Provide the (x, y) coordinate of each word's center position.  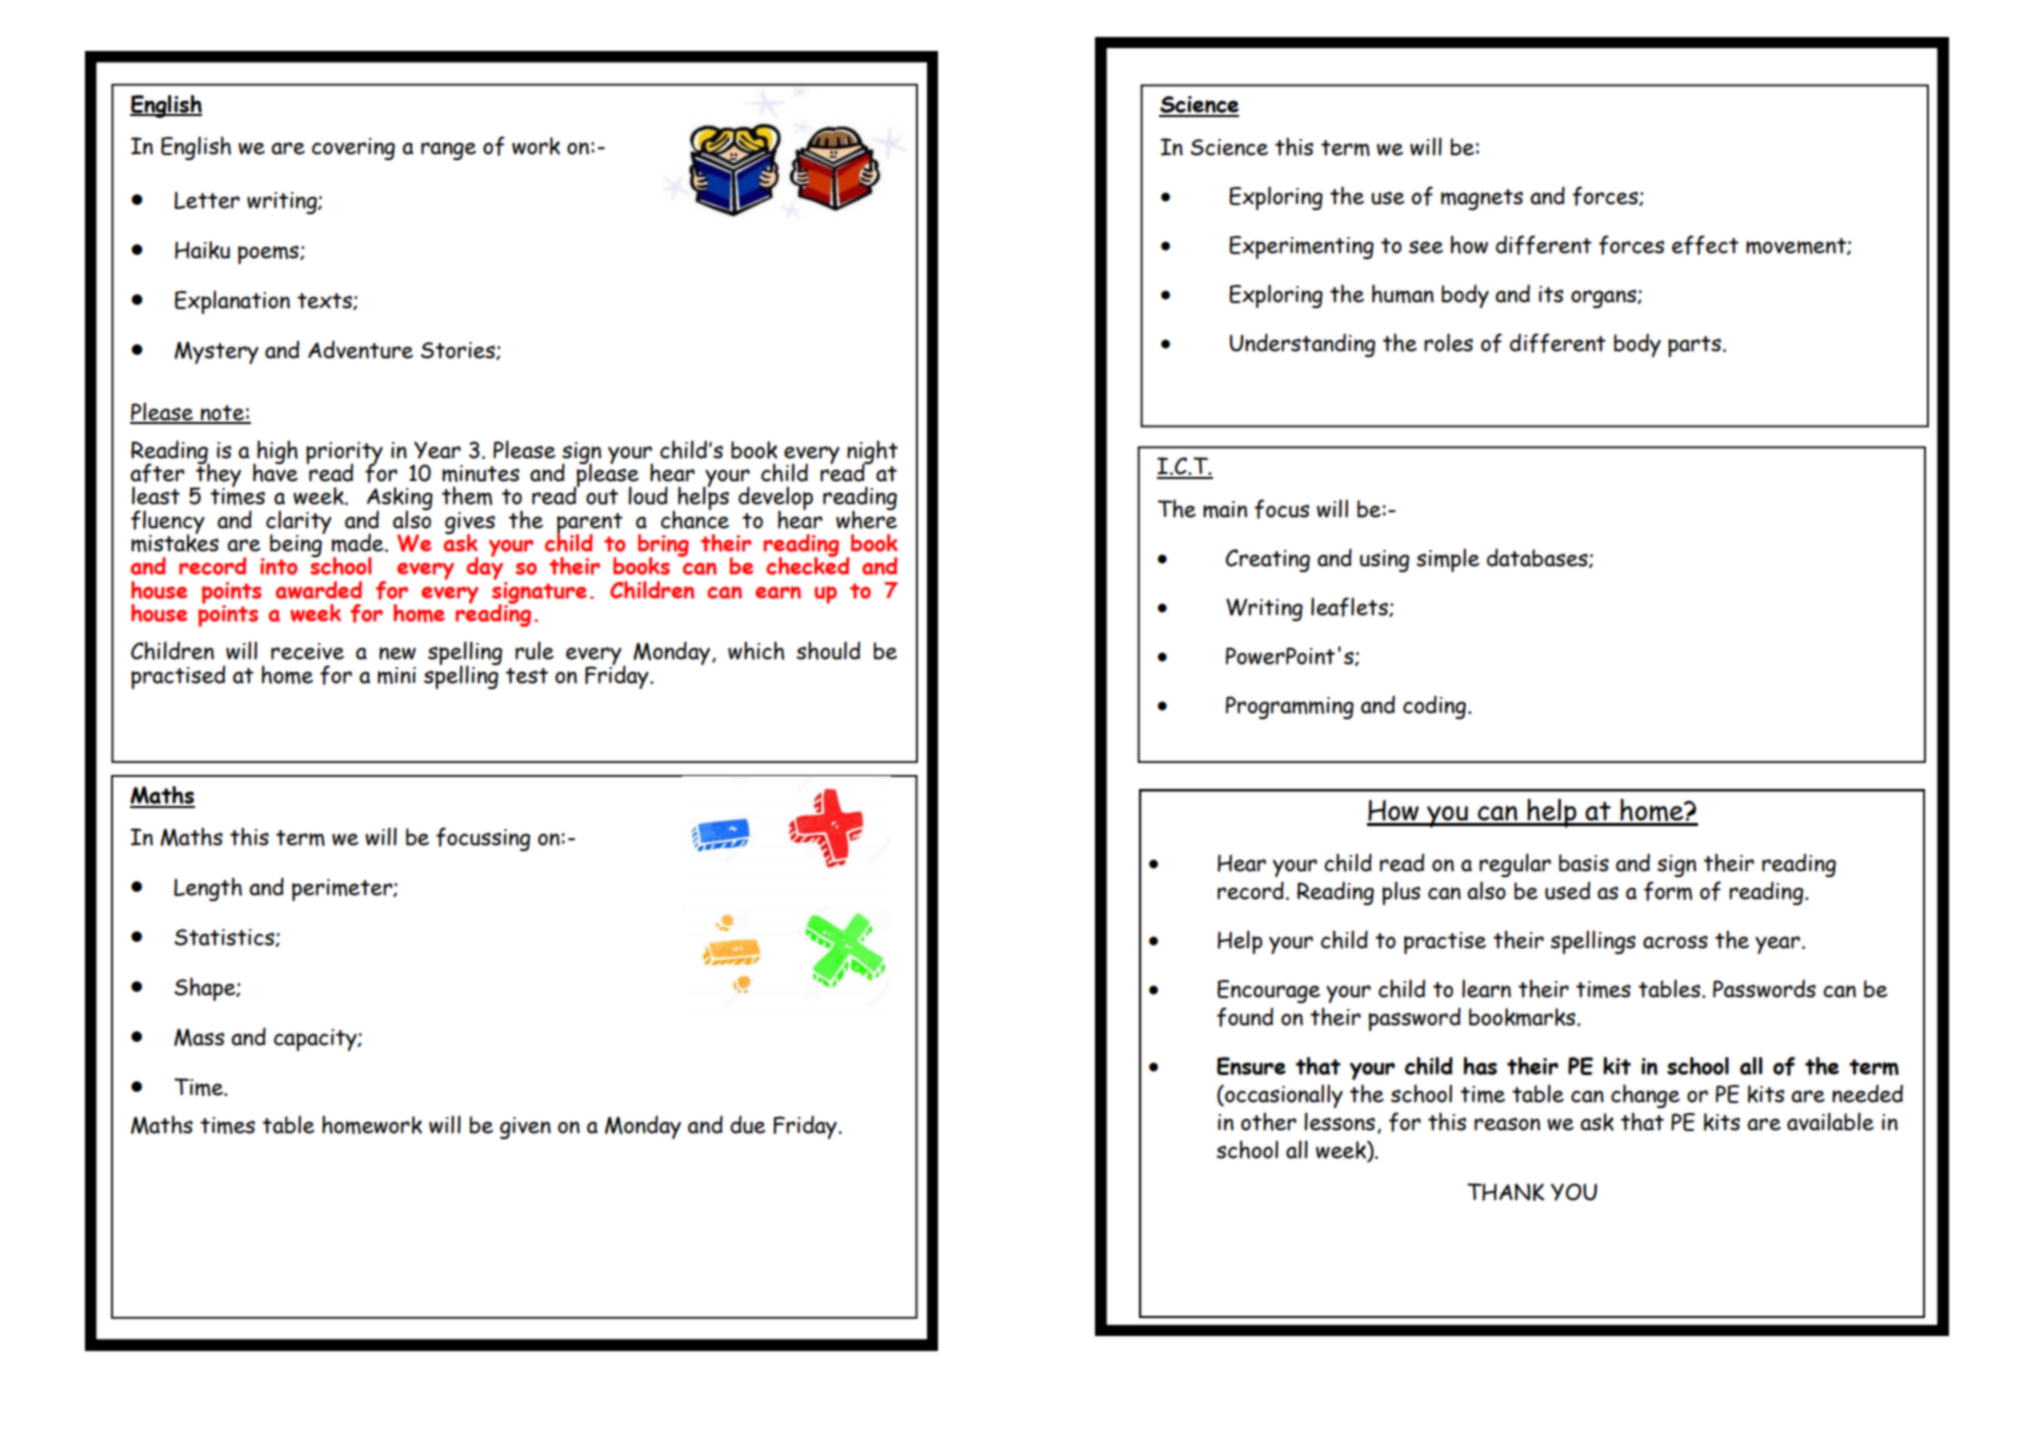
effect (1705, 245)
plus (1401, 893)
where (866, 518)
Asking (400, 500)
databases (1538, 558)
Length (208, 889)
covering (353, 149)
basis (1584, 863)
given (525, 1128)
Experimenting (1301, 247)
